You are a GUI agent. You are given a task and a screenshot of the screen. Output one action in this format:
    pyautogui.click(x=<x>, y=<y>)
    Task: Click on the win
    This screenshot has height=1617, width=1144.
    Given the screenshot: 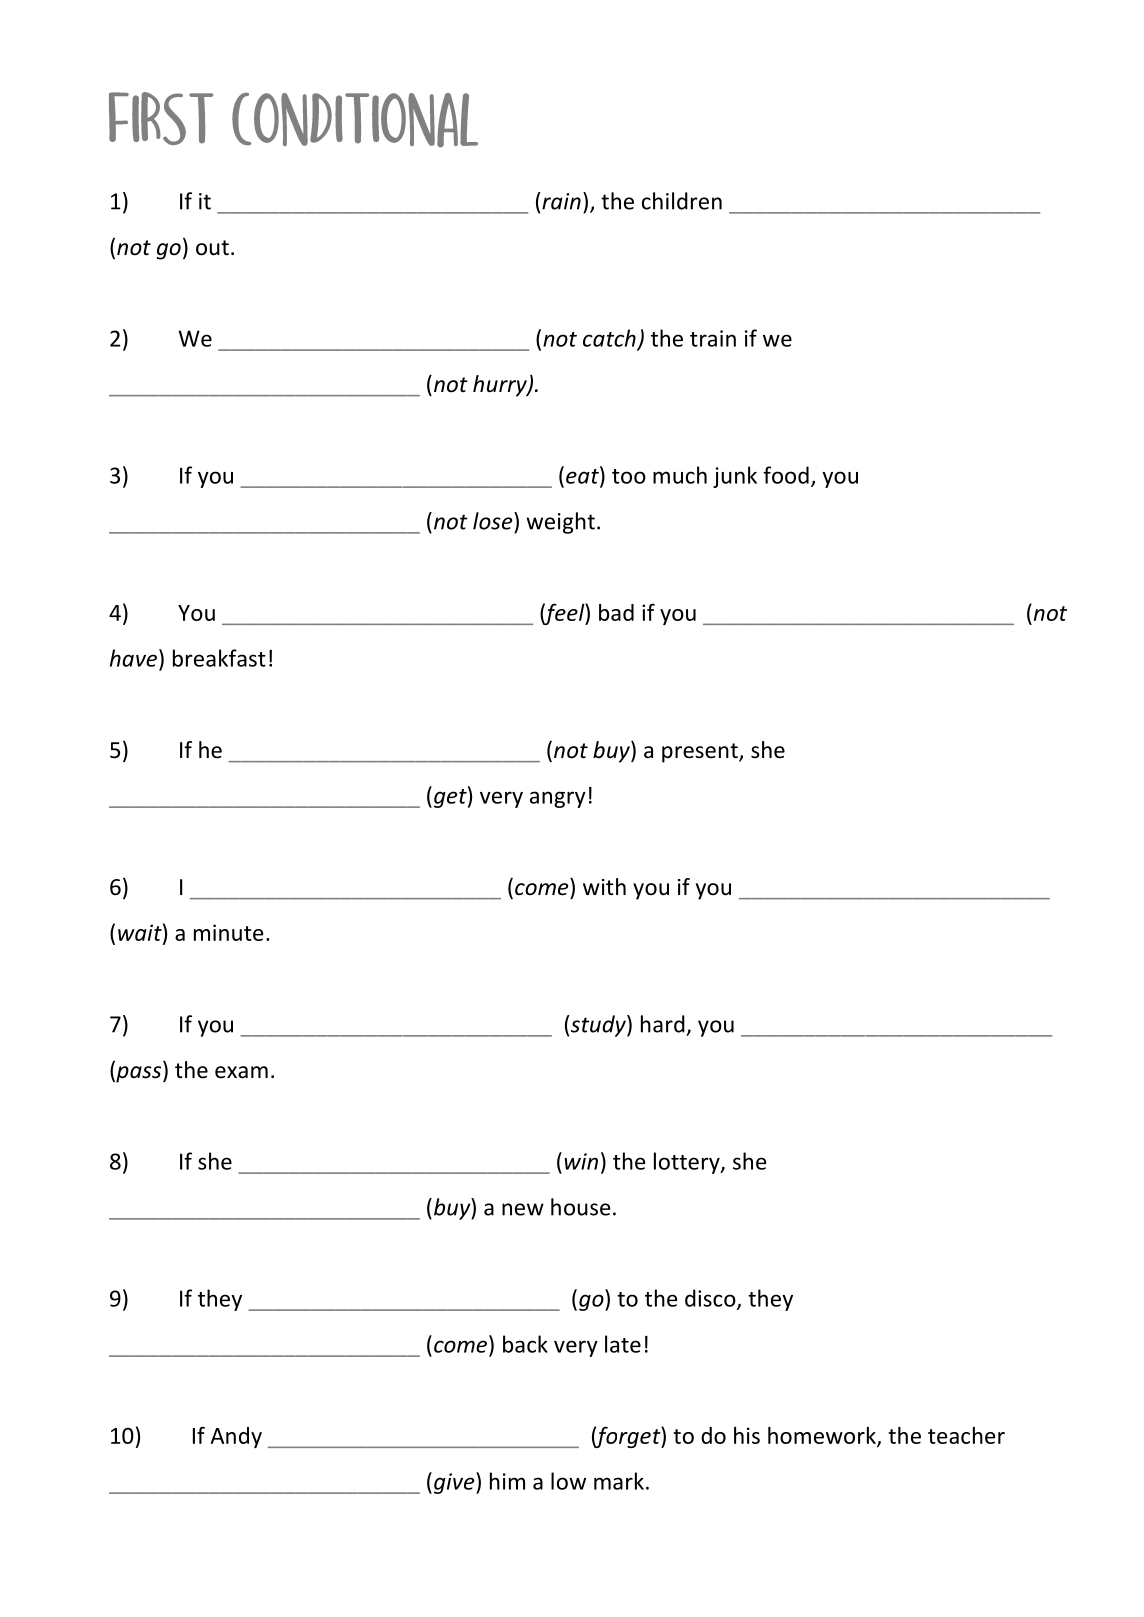 What is the action you would take?
    pyautogui.click(x=581, y=1161)
